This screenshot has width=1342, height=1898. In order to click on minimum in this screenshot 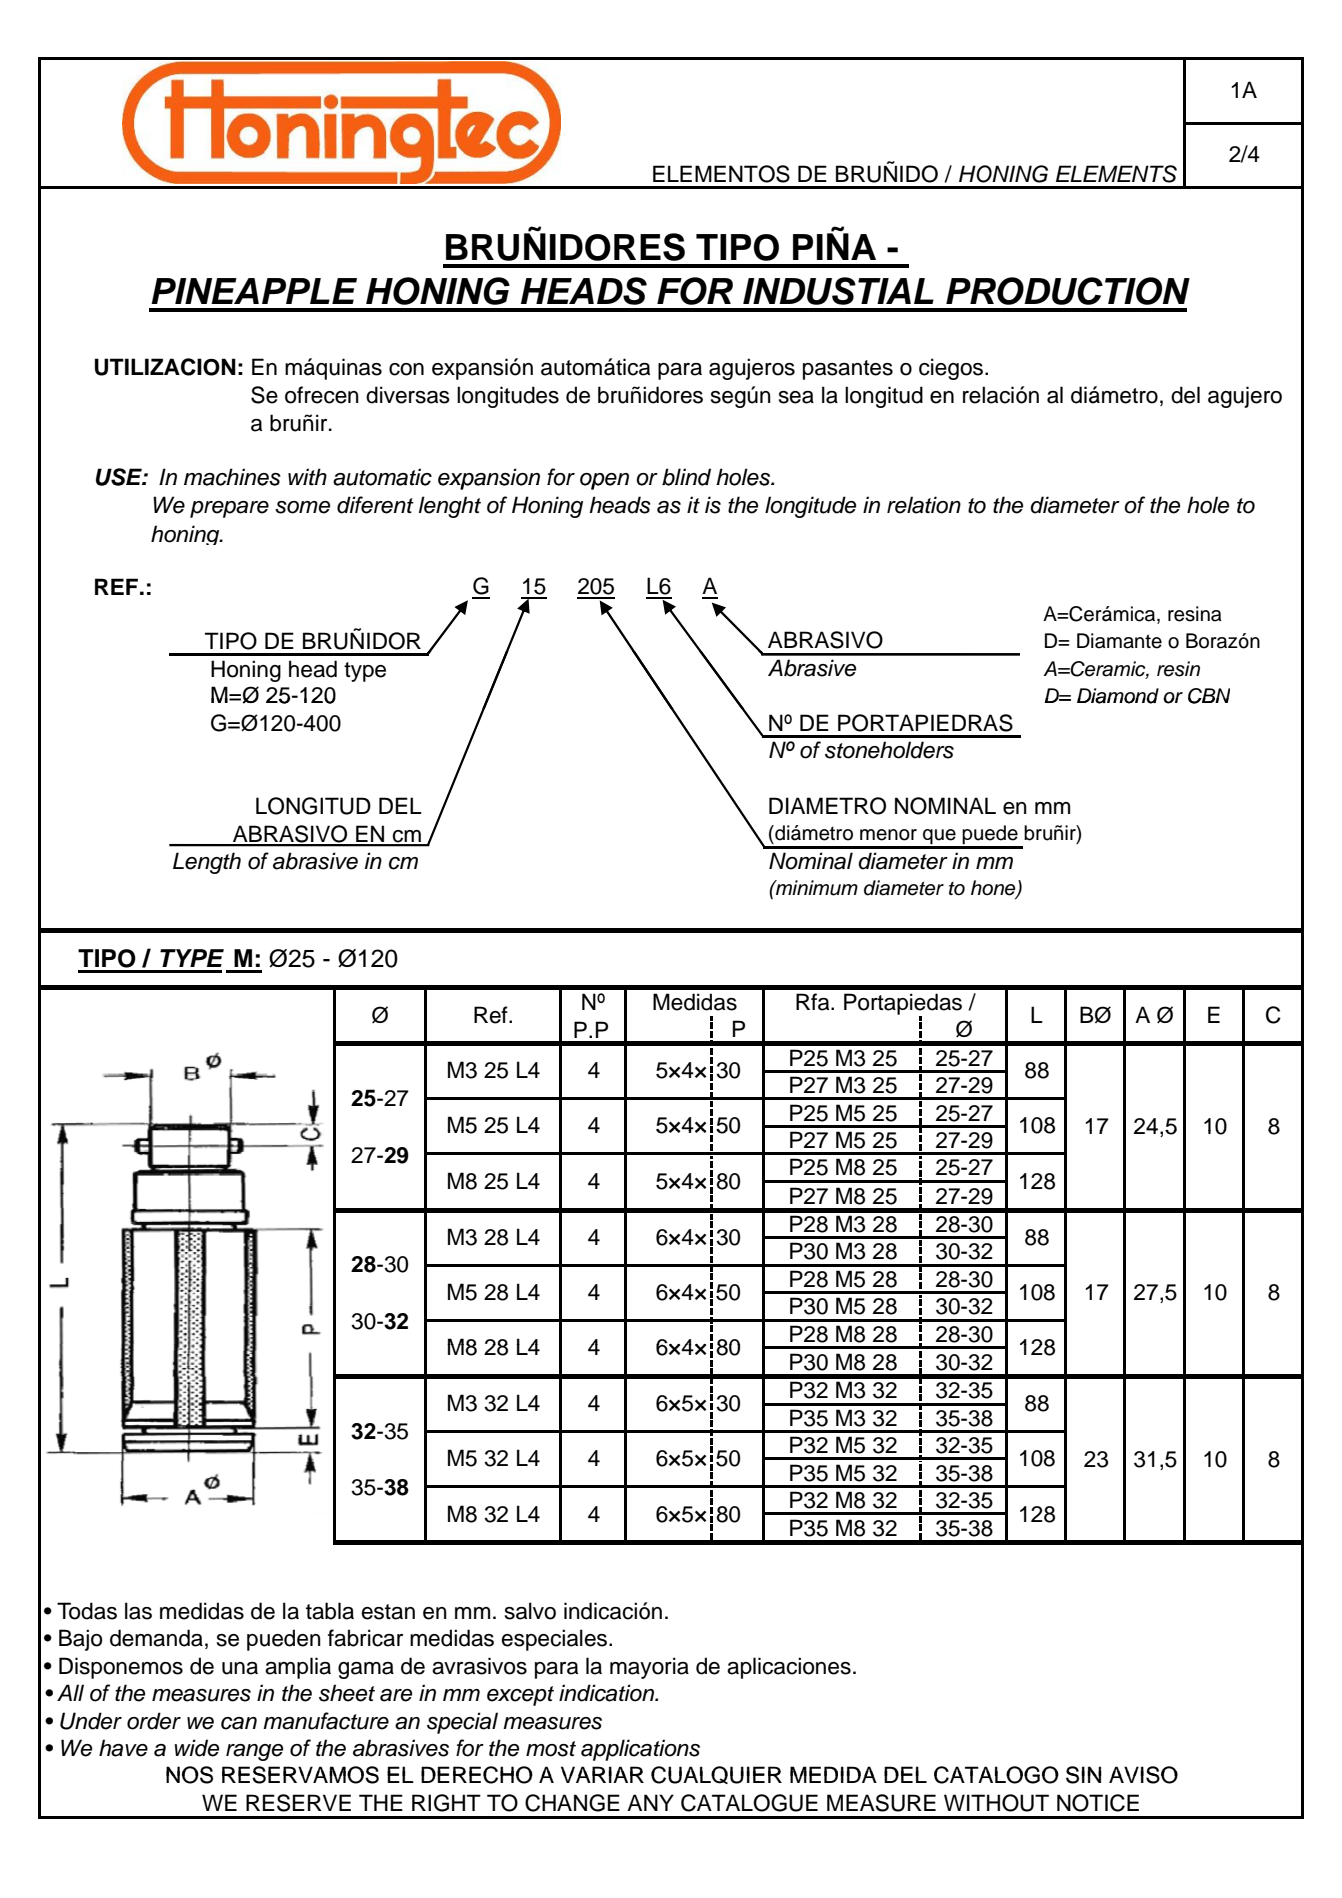, I will do `click(816, 888)`.
